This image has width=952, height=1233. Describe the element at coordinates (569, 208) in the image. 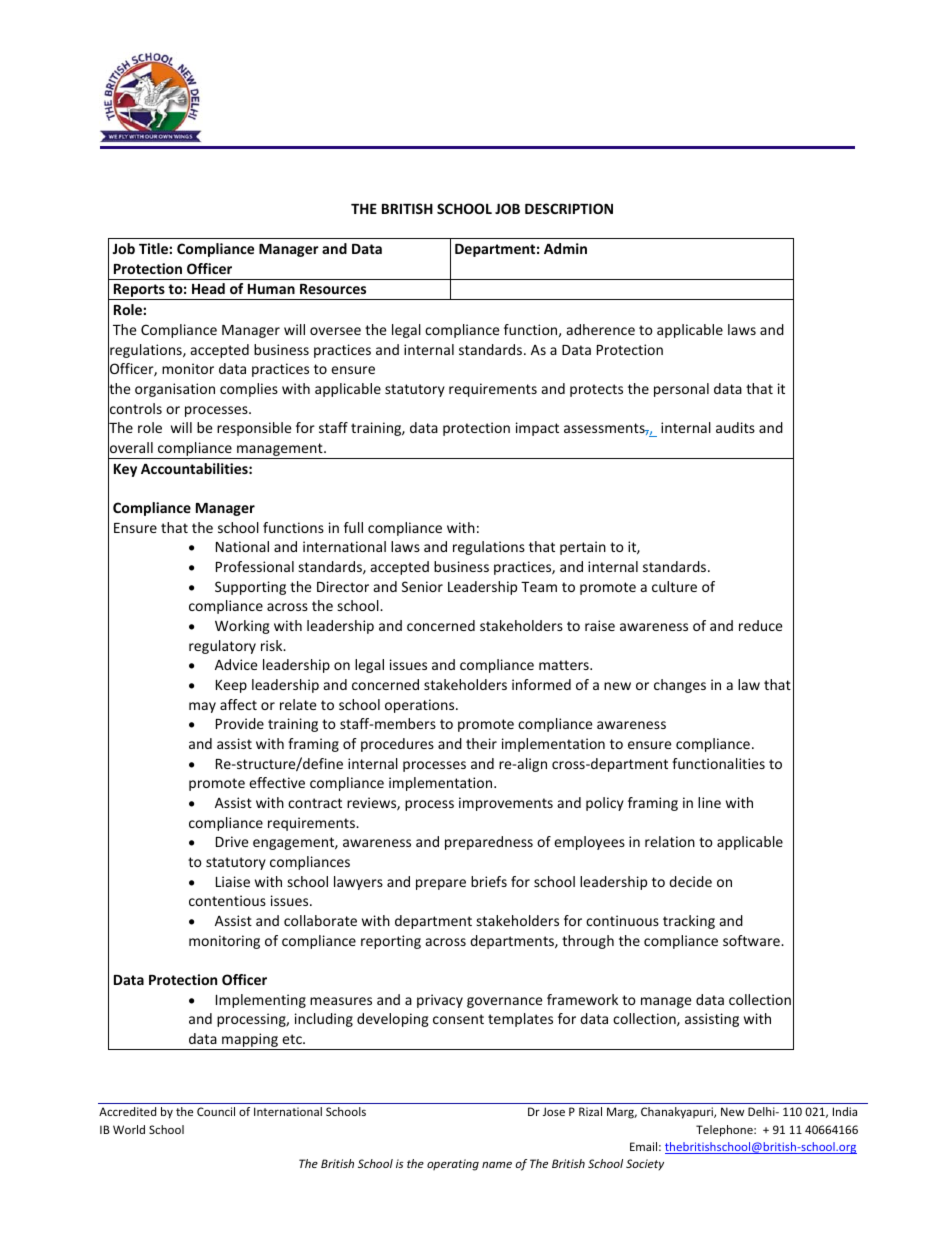

I see `DESCRIPTION` at that location.
